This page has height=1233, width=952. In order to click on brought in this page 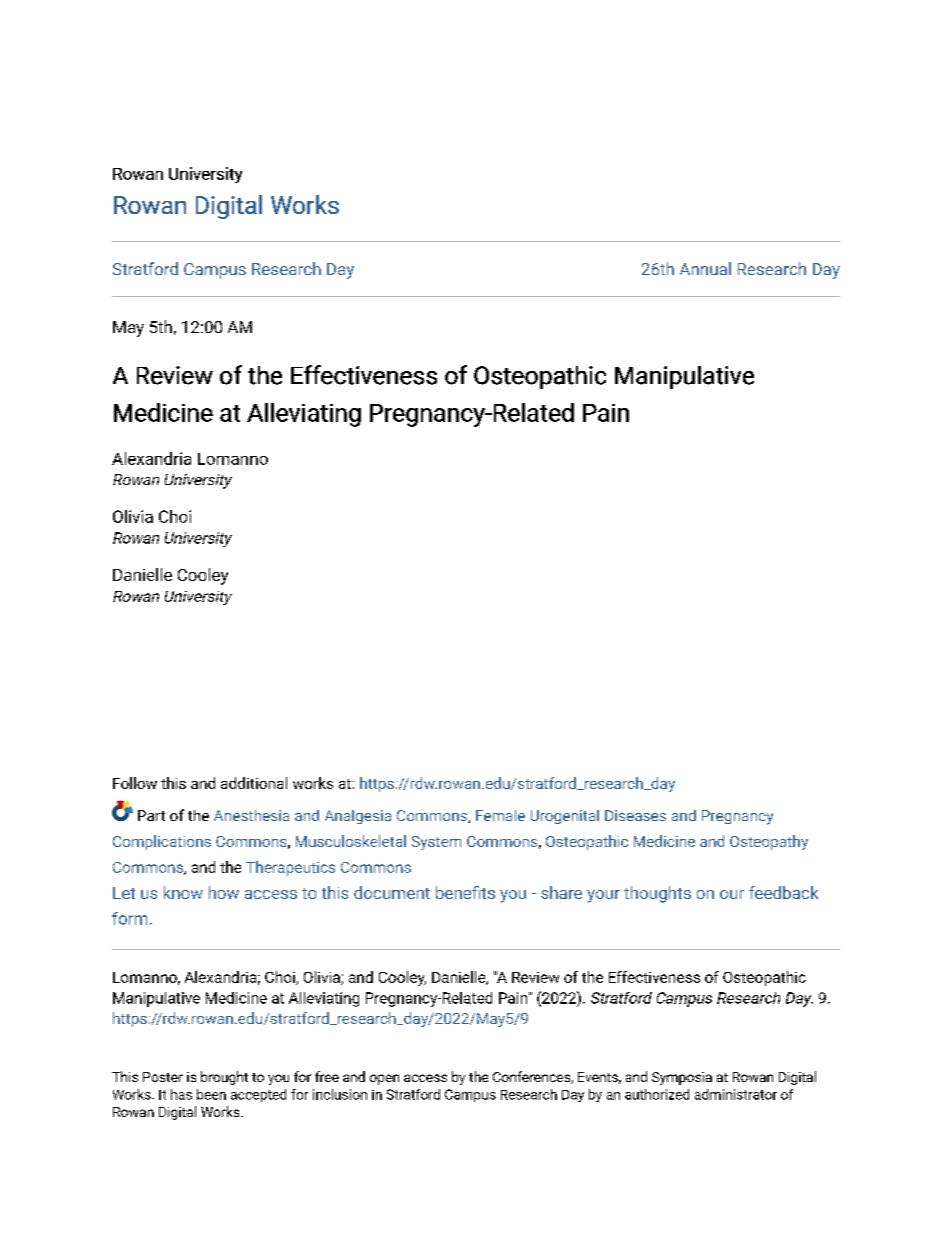, I will do `click(224, 1078)`.
